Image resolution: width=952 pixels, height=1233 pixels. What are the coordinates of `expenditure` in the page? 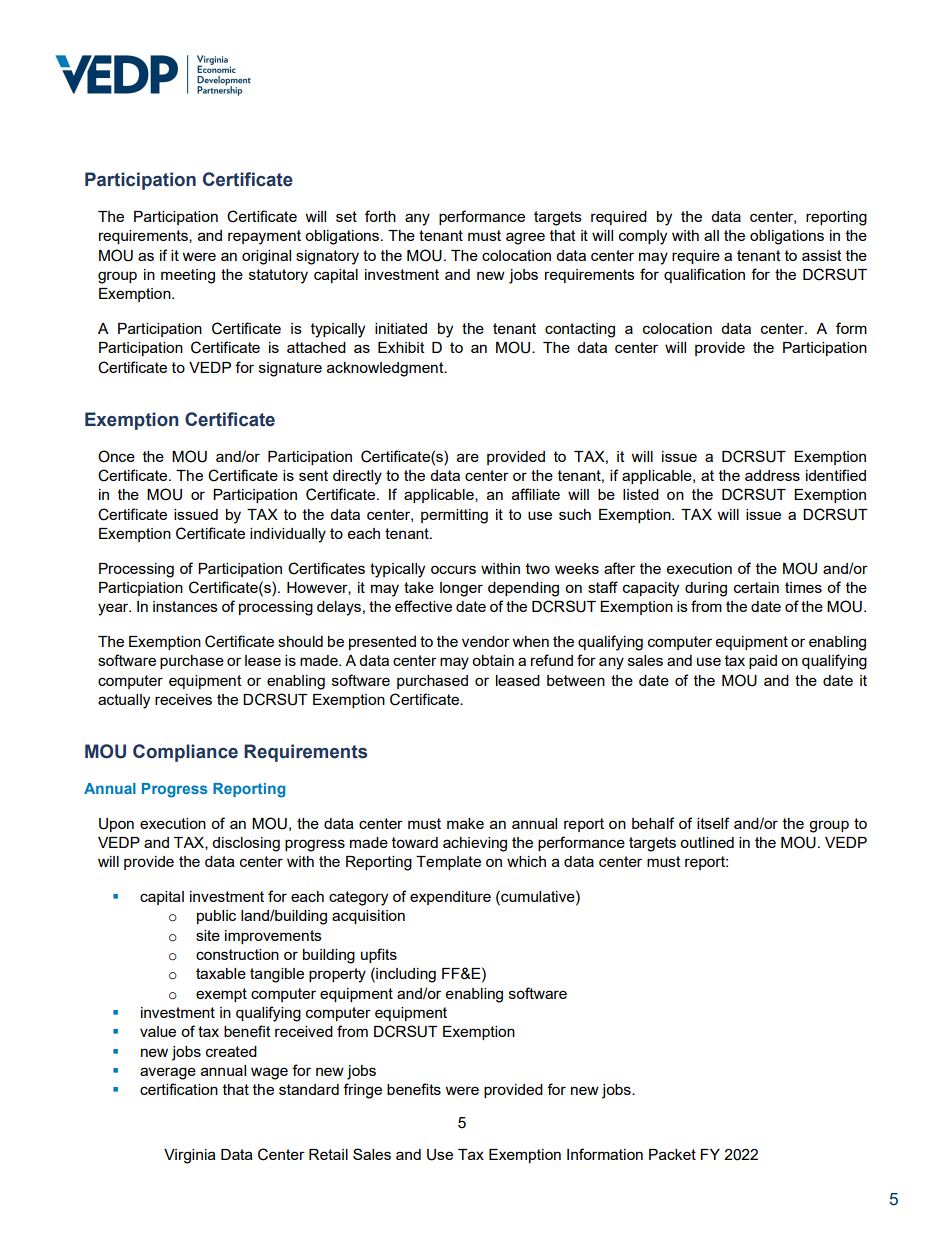 It's located at (450, 898).
